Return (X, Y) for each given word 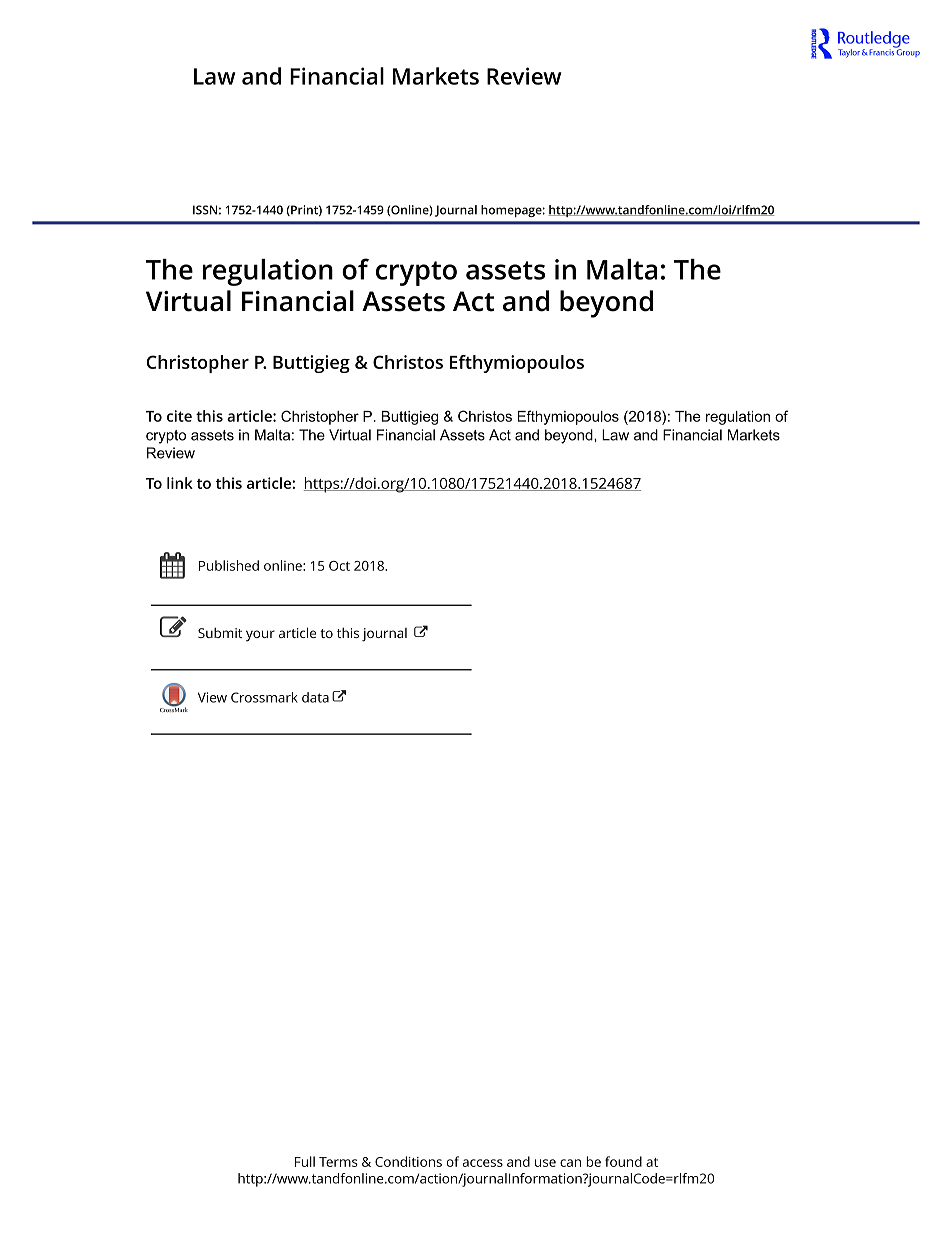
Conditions (408, 1161)
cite (179, 416)
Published (229, 565)
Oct (339, 566)
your (260, 636)
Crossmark (264, 697)
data (315, 697)
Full (305, 1161)
